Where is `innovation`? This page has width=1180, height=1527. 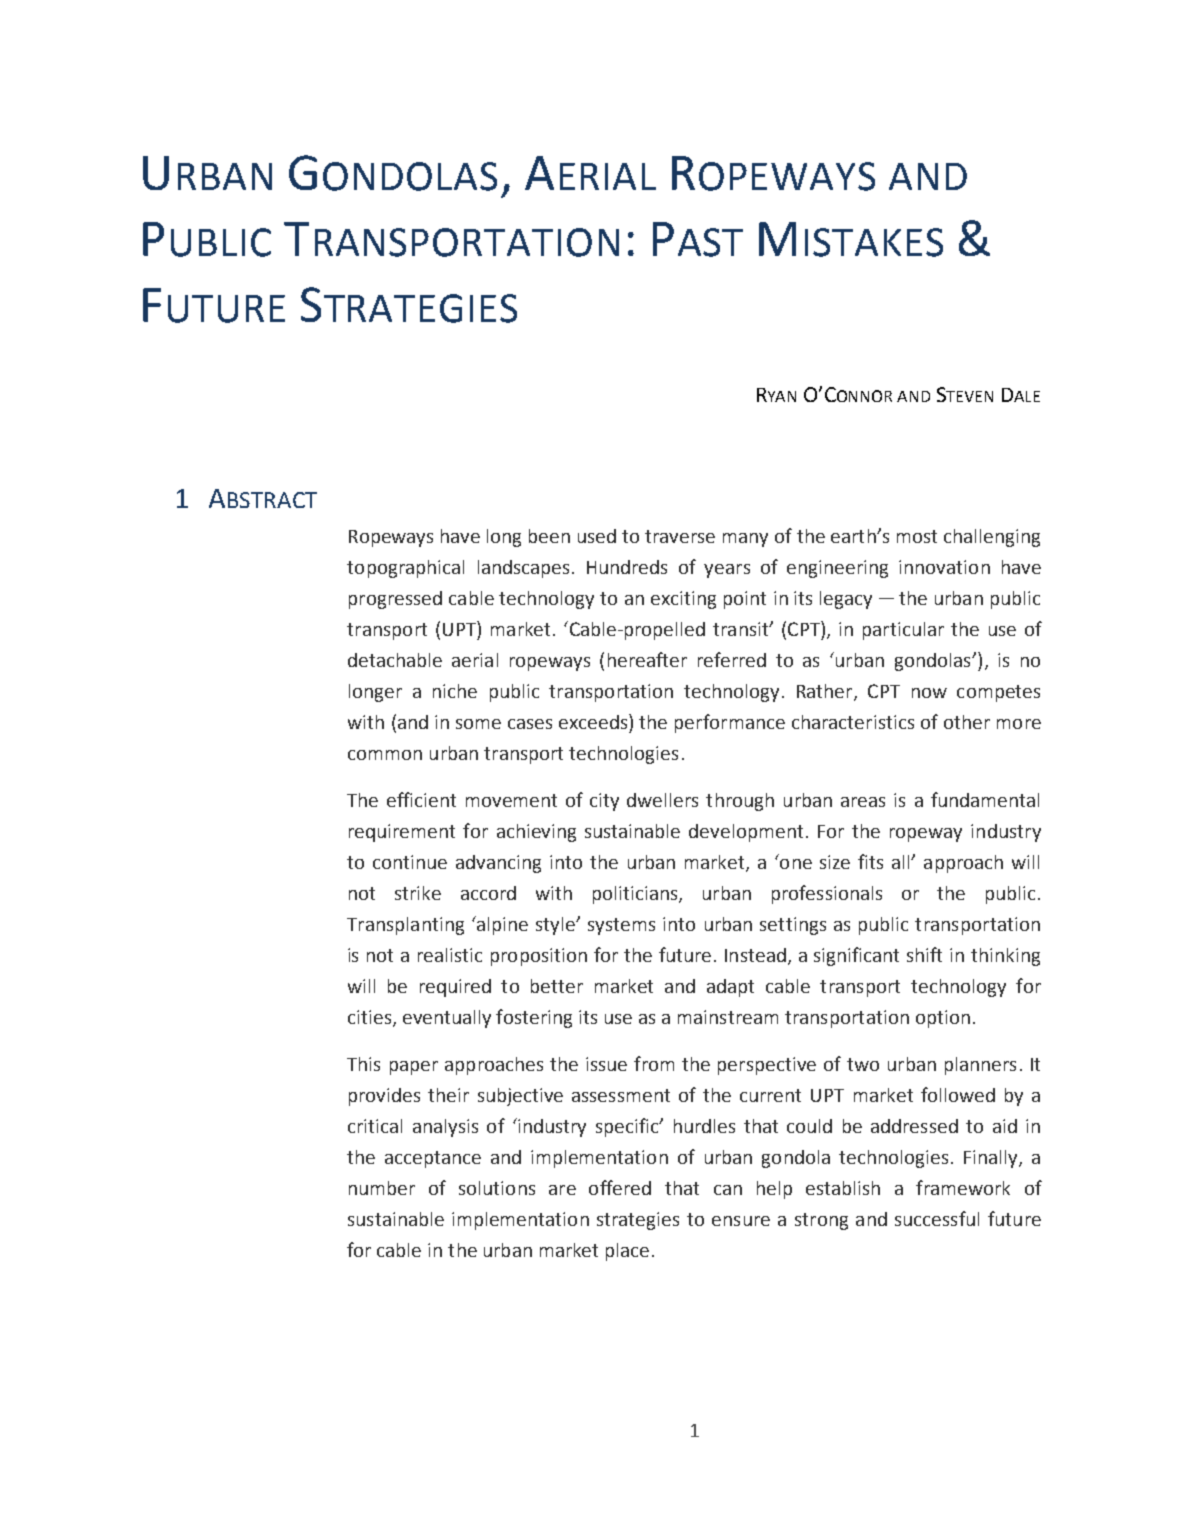
innovation is located at coordinates (944, 567).
